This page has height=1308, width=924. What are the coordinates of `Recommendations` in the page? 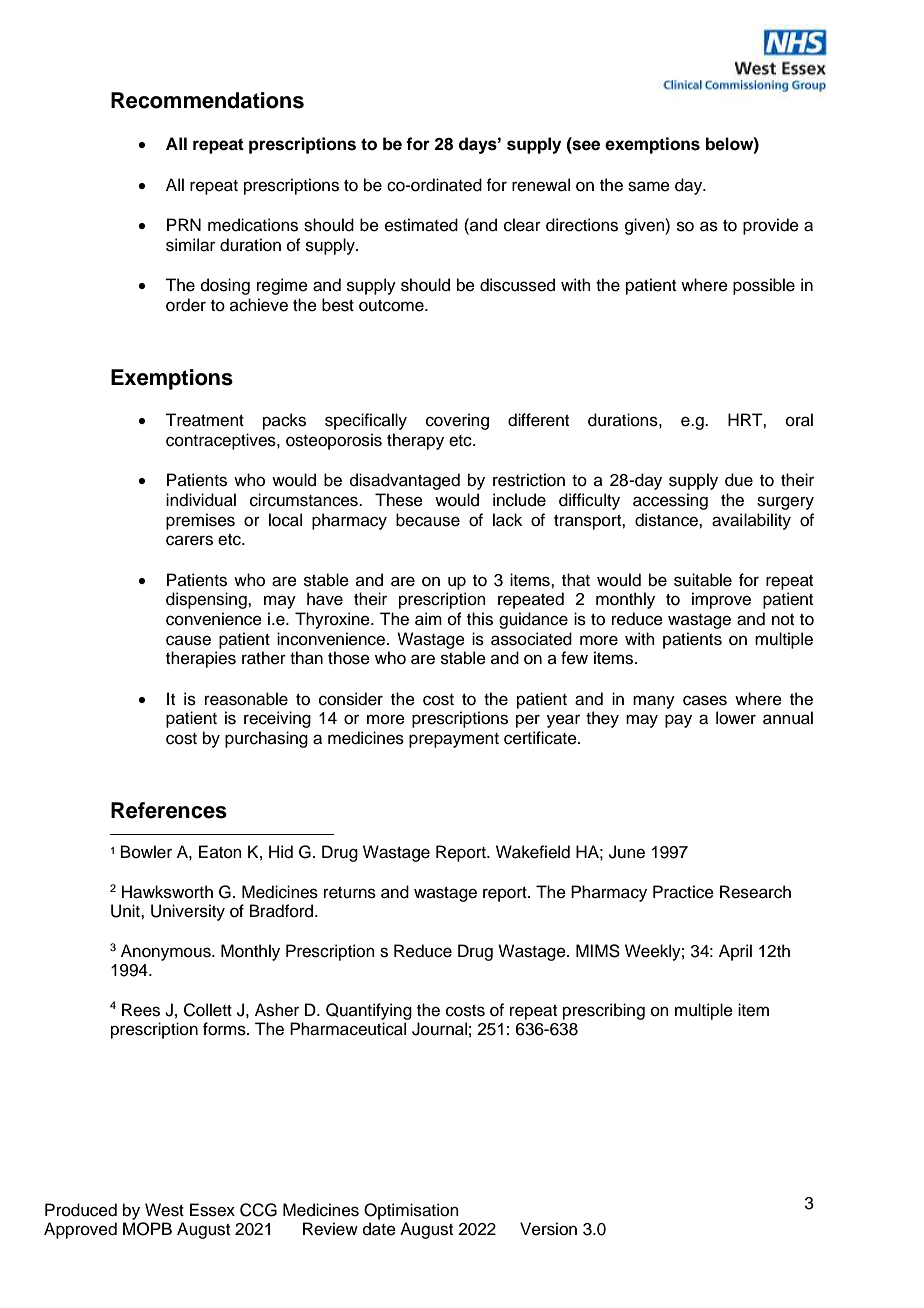 It's located at (207, 100).
